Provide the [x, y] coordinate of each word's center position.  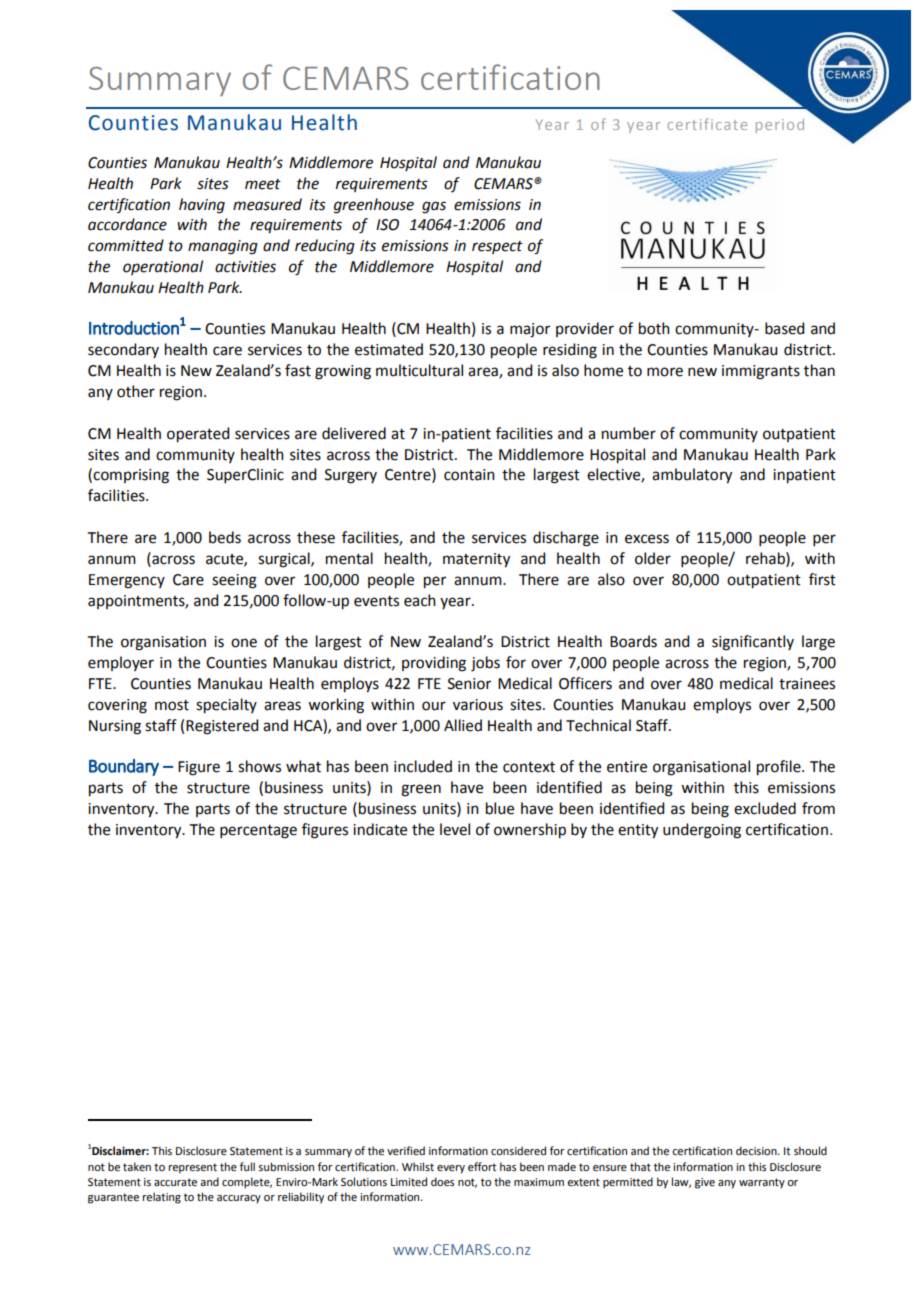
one [244, 643]
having [202, 206]
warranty [762, 1183]
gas [434, 207]
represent [193, 1168]
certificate [707, 124]
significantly [753, 643]
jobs [485, 664]
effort [482, 1166]
